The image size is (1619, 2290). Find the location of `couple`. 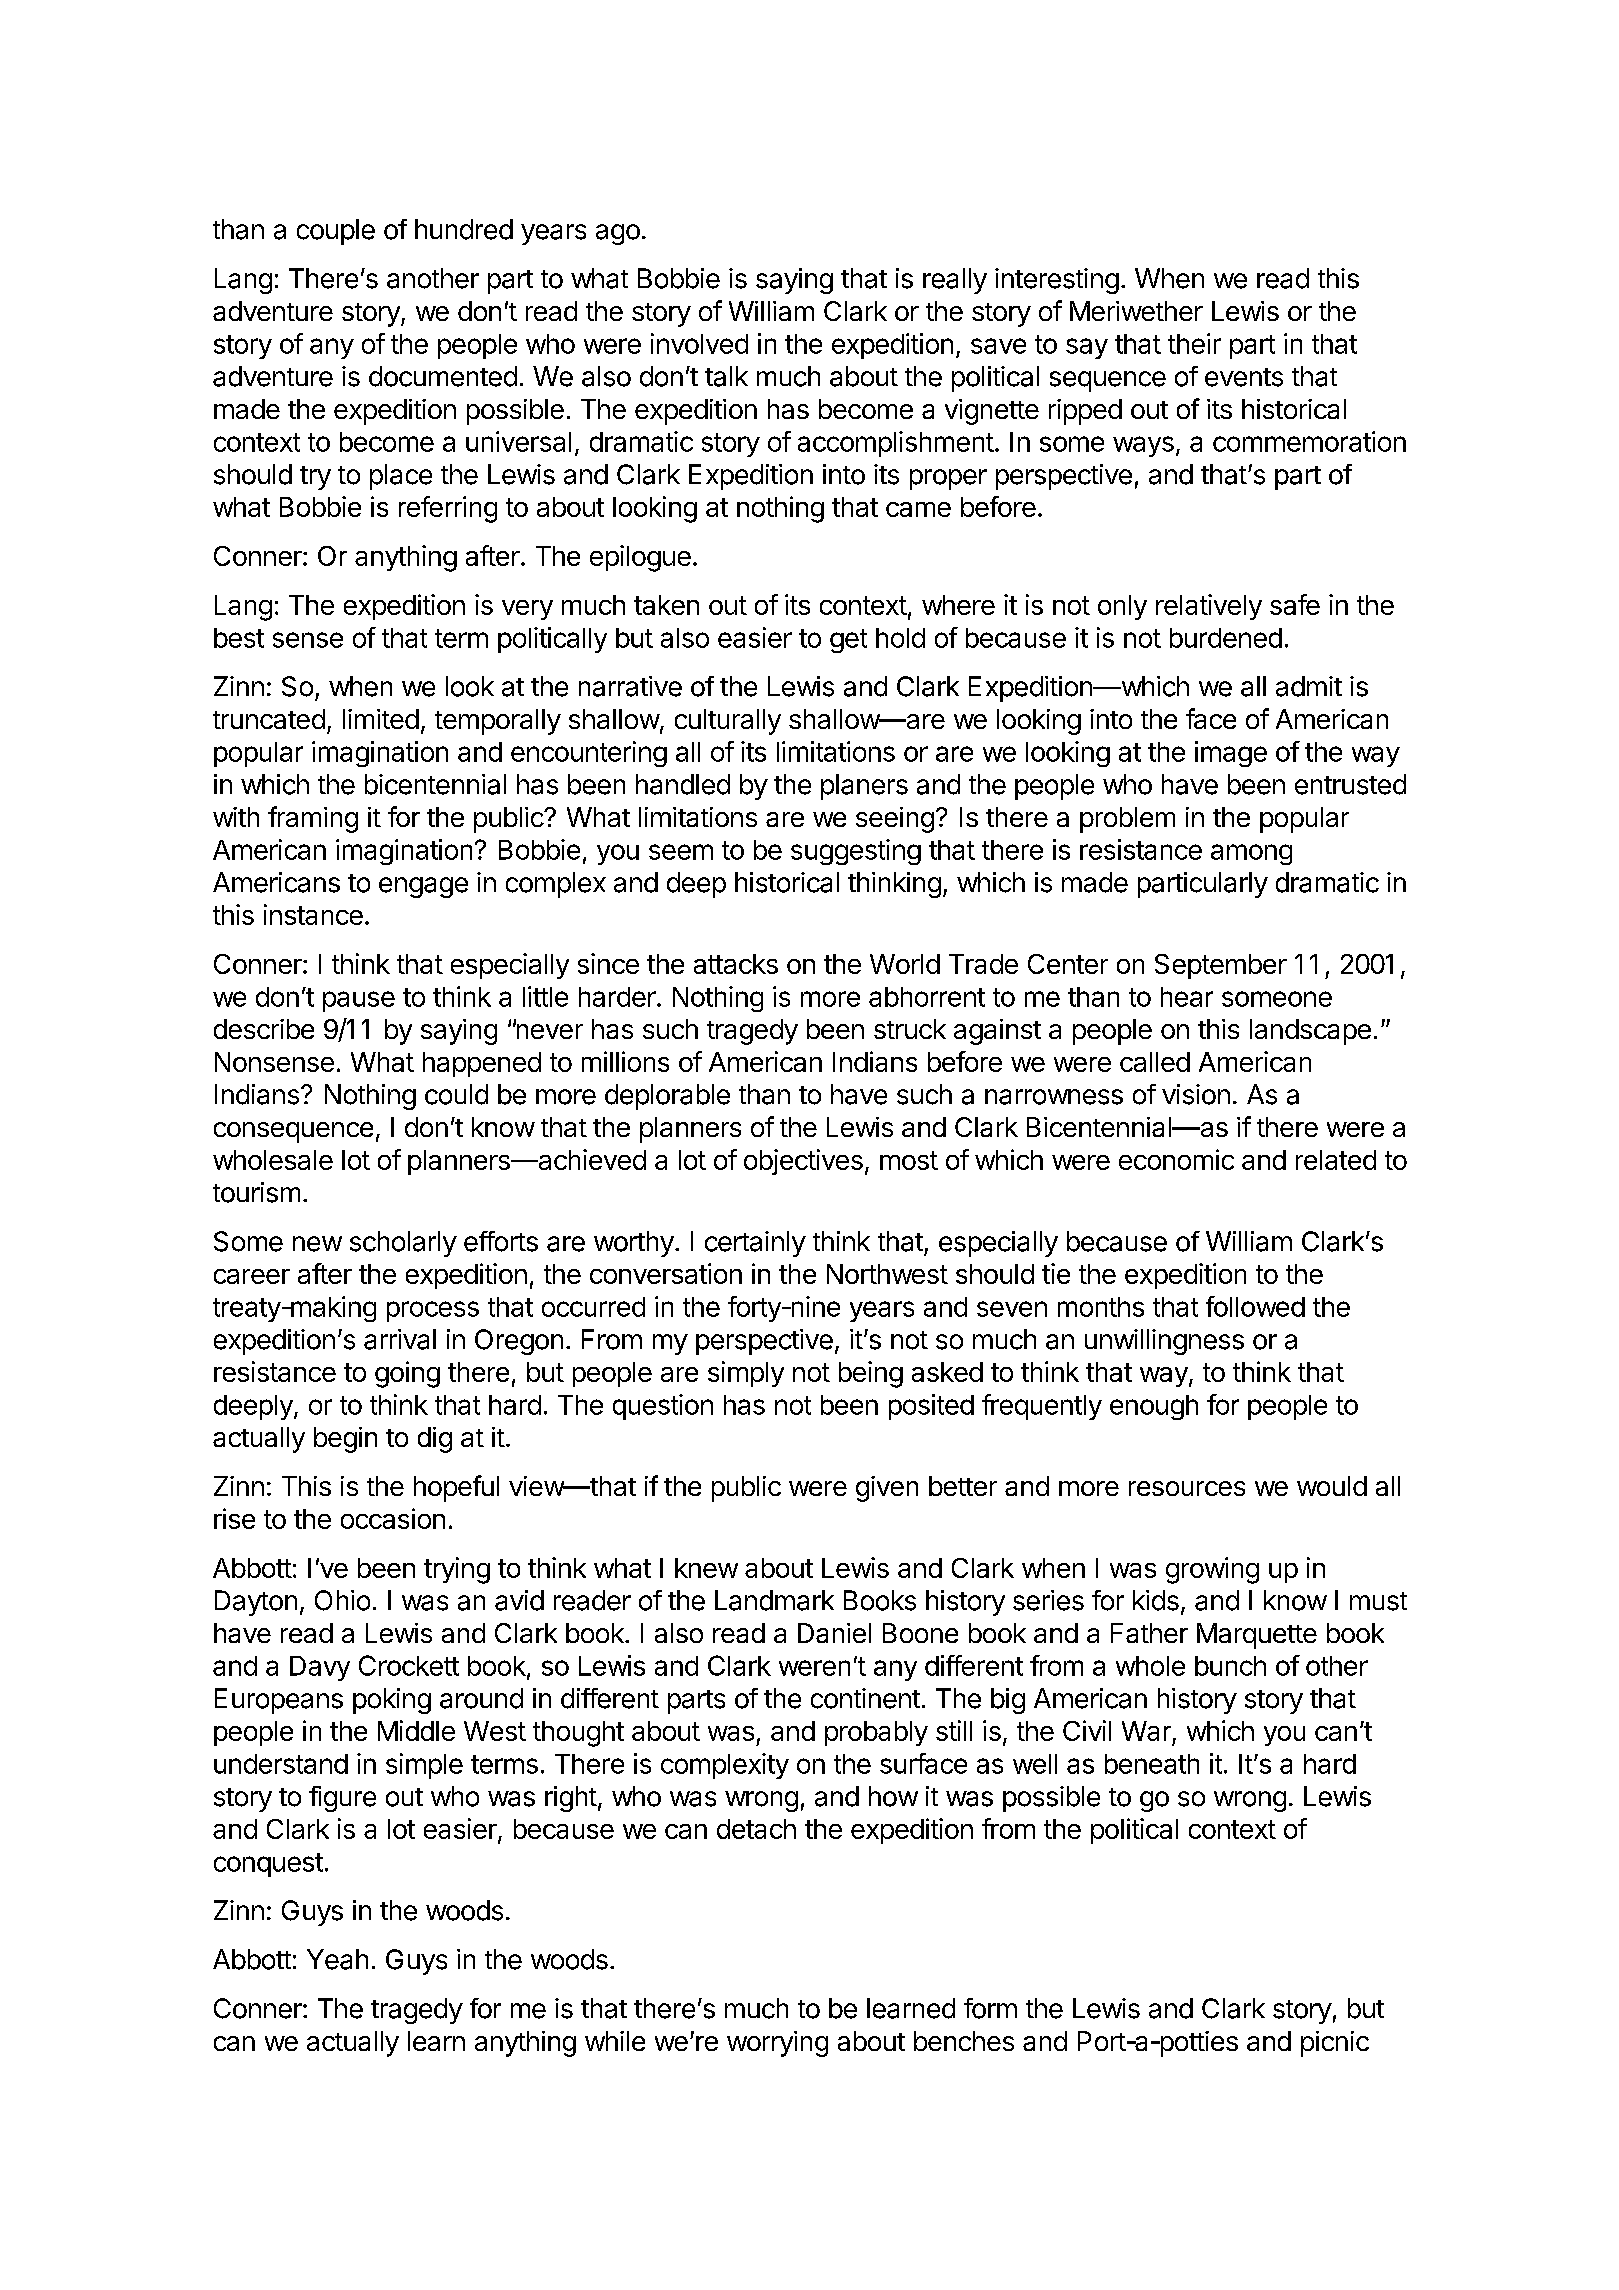

couple is located at coordinates (336, 232).
